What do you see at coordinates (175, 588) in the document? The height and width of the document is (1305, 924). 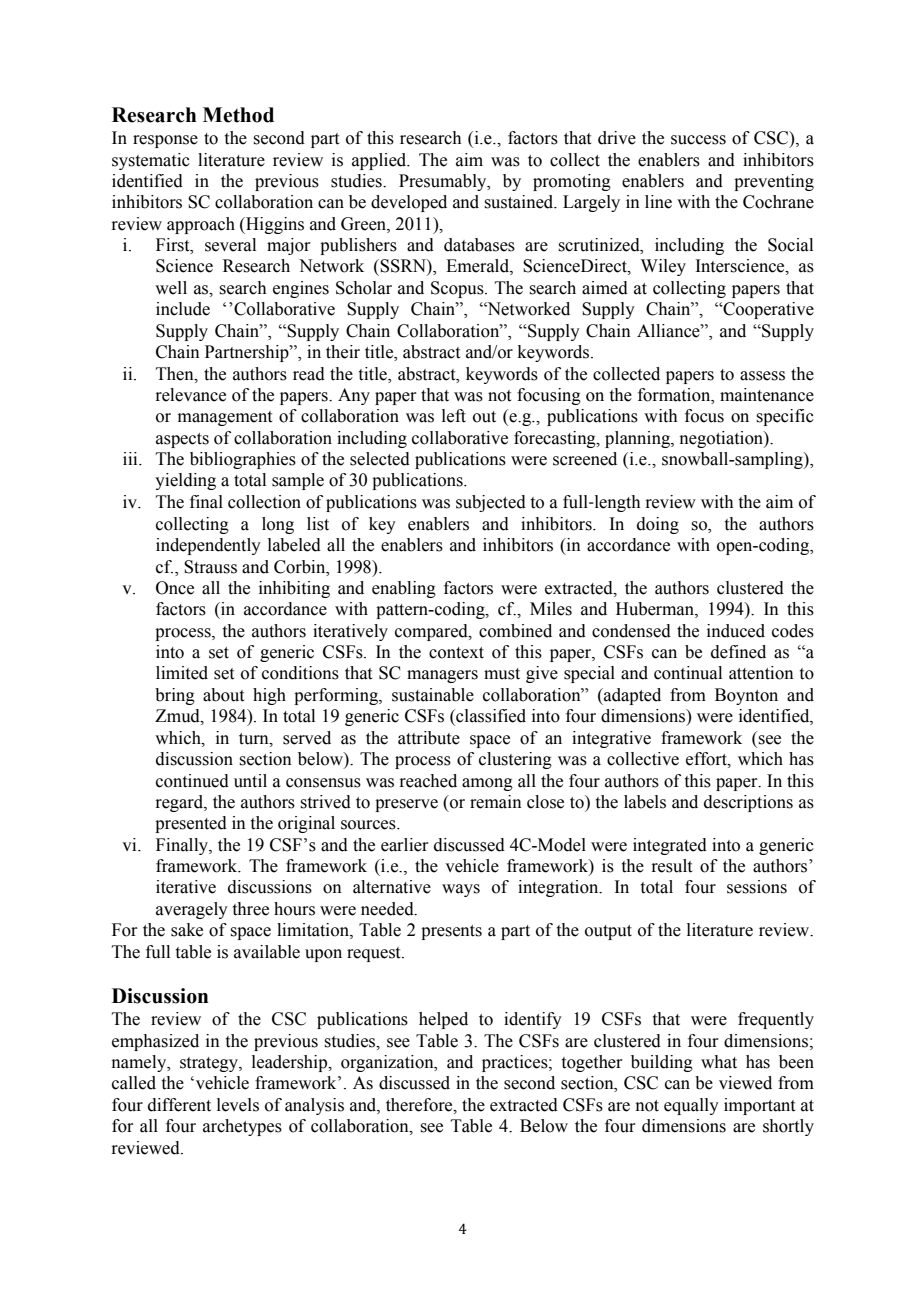 I see `Once` at bounding box center [175, 588].
